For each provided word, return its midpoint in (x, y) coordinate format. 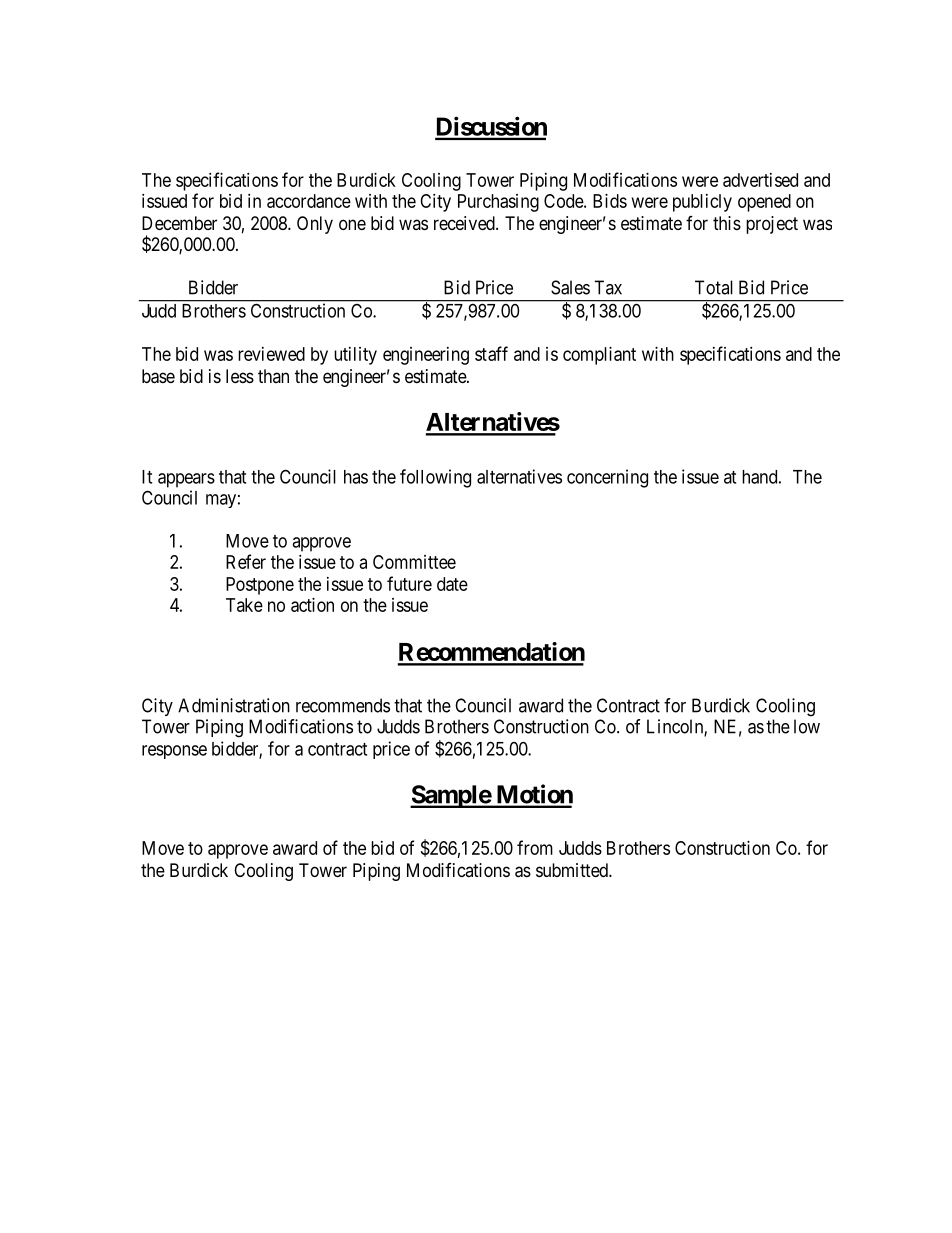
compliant (599, 356)
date (452, 584)
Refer (246, 561)
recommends (343, 705)
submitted (573, 870)
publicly (702, 203)
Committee (414, 562)
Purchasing (498, 203)
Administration (234, 705)
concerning (607, 478)
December (179, 223)
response (174, 752)
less (240, 376)
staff (491, 353)
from (535, 847)
